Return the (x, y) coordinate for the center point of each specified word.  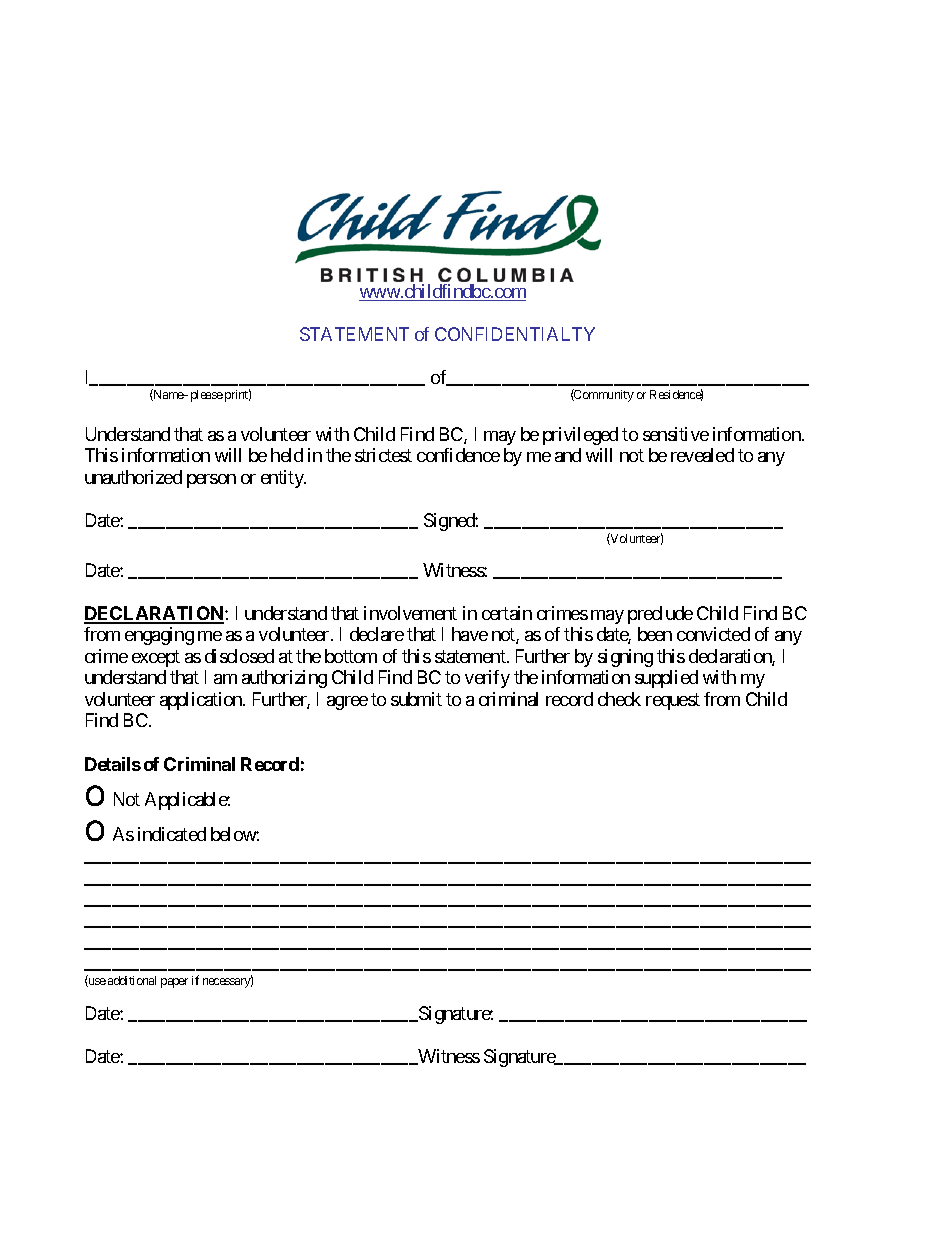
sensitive (676, 434)
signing (625, 658)
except (156, 658)
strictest (383, 455)
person (211, 481)
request (673, 701)
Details (113, 764)
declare (377, 634)
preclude (660, 615)
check (619, 699)
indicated (172, 834)
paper (174, 983)
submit (416, 699)
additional (132, 980)
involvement (410, 613)
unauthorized (133, 477)
